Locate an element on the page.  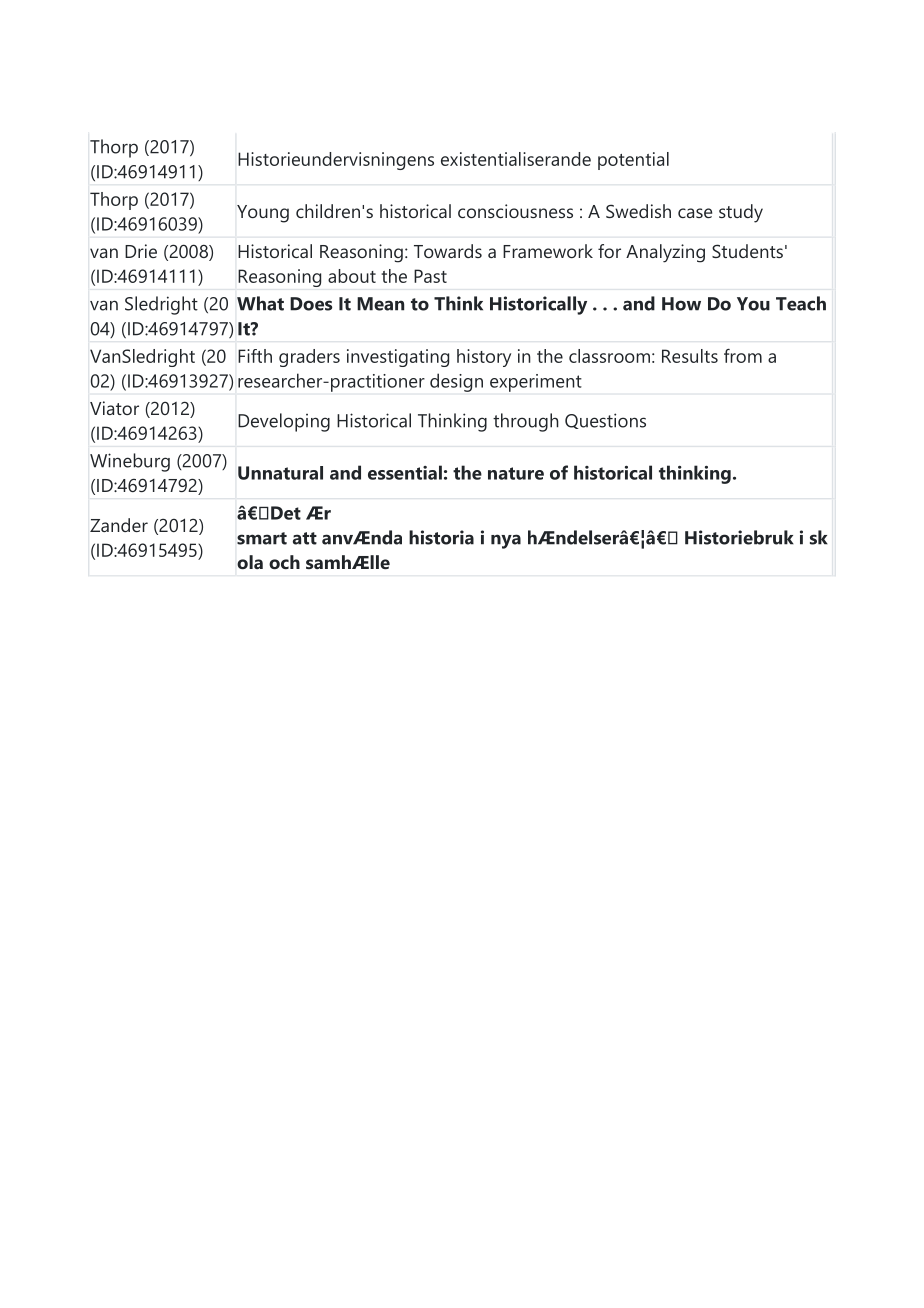
ola is located at coordinates (250, 562).
